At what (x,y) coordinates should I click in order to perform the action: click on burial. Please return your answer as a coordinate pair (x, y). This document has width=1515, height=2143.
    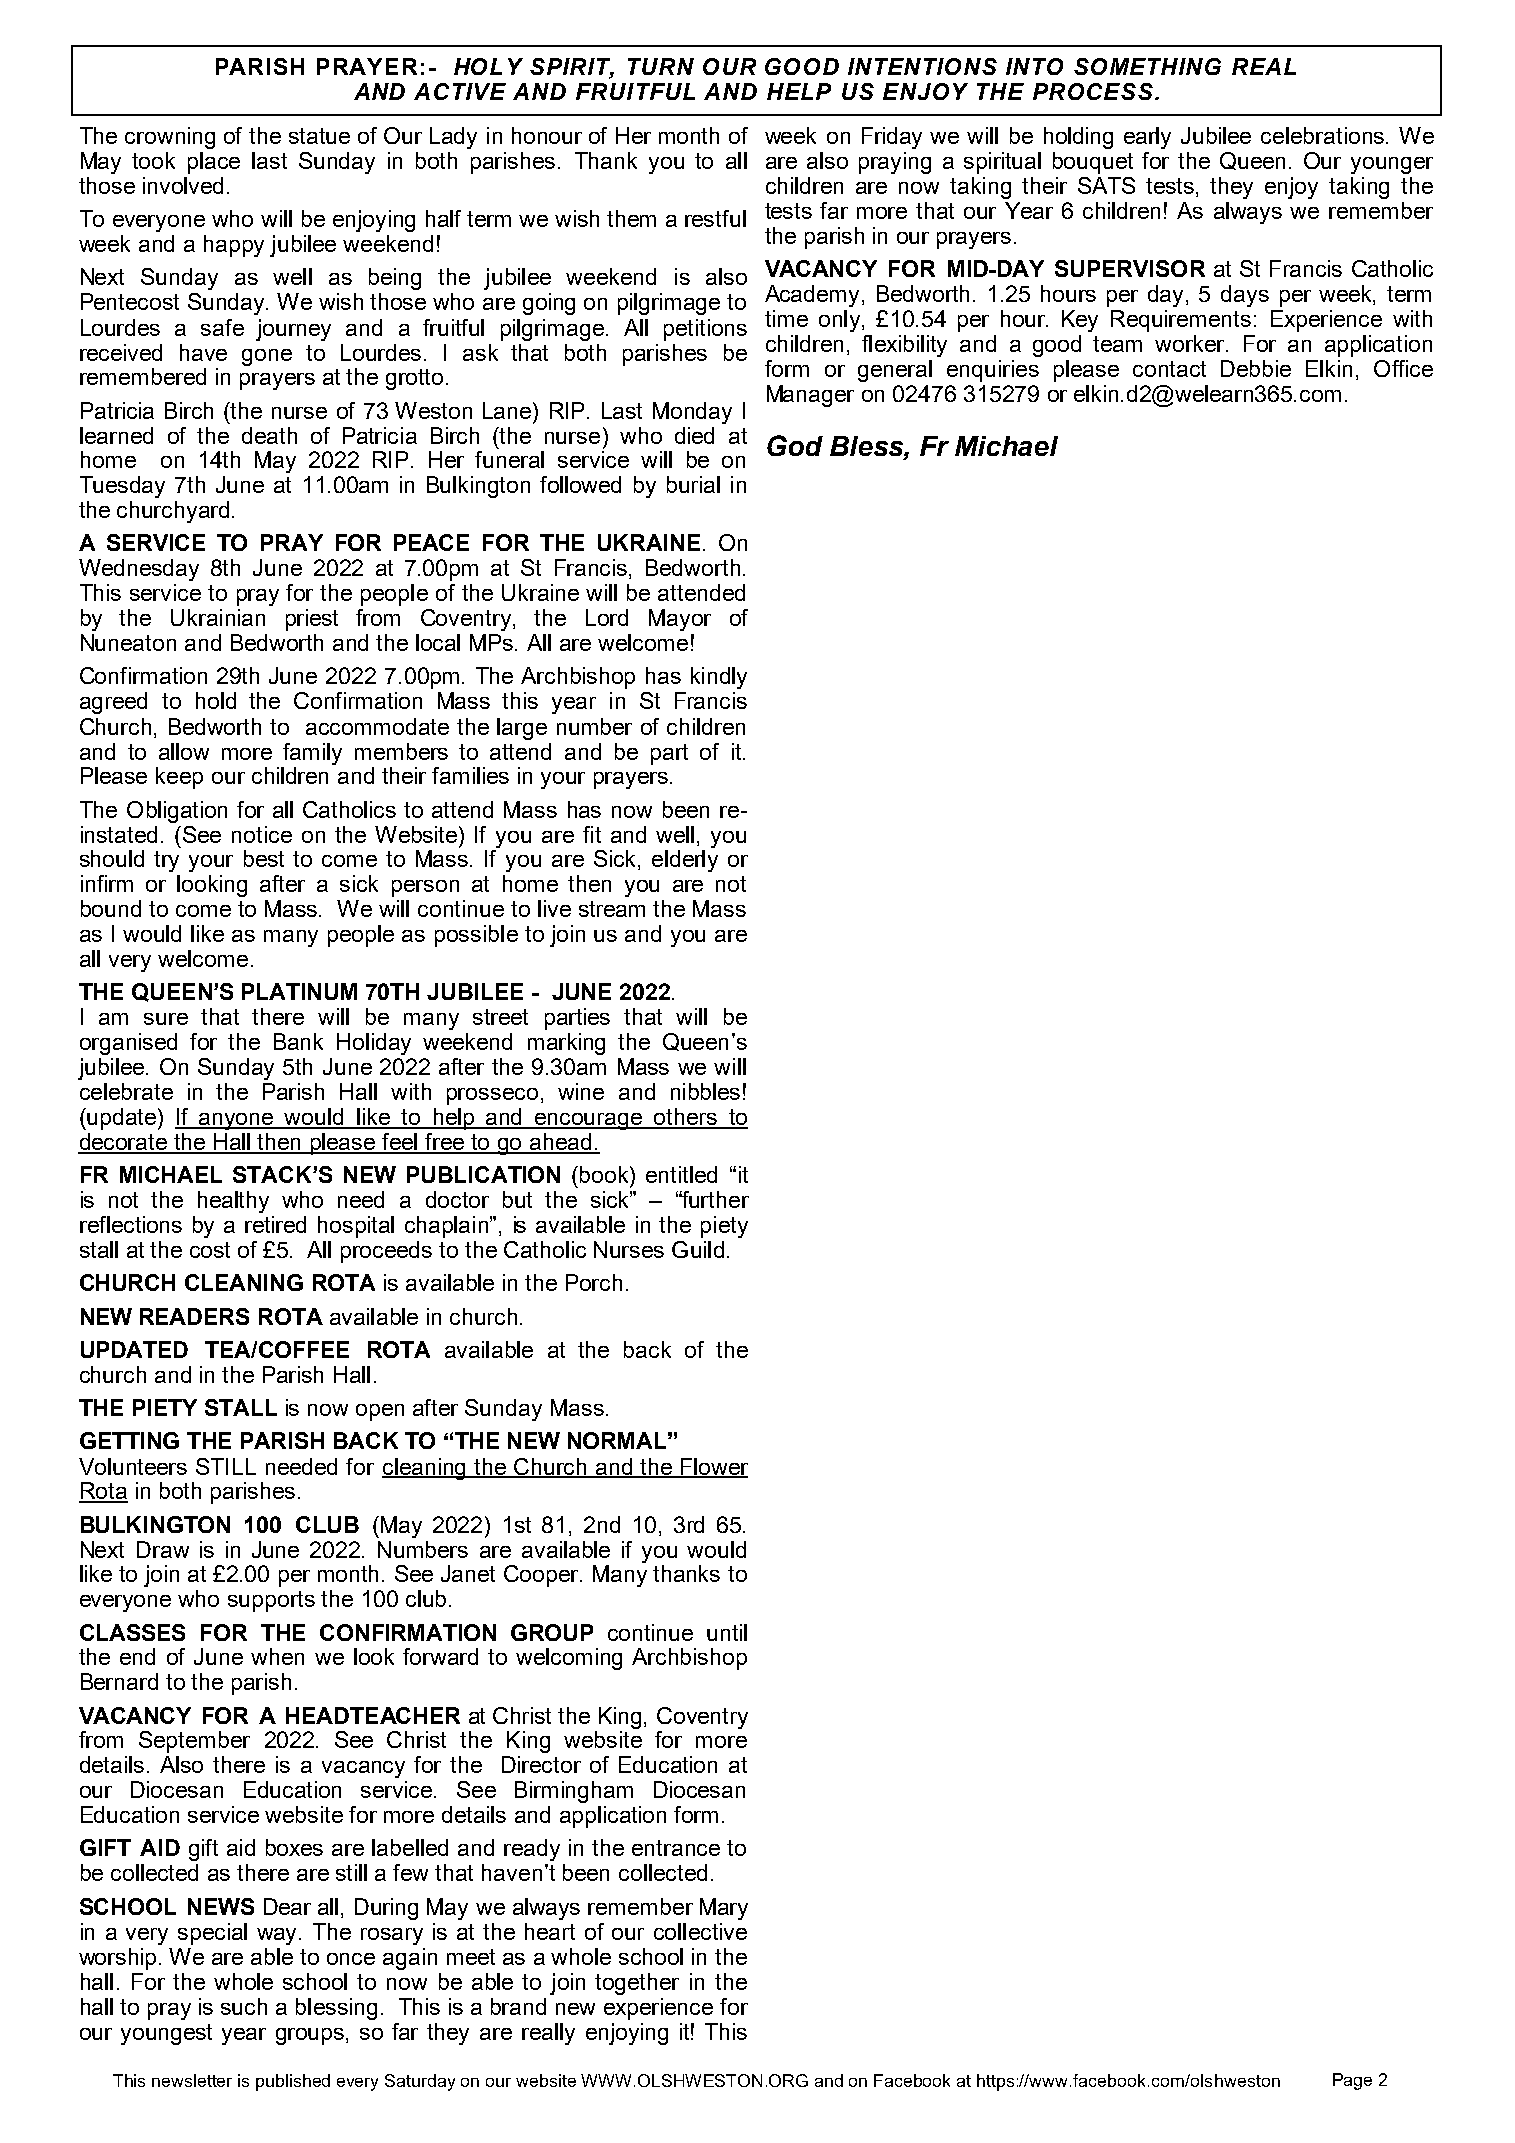
    Looking at the image, I should click on (693, 484).
